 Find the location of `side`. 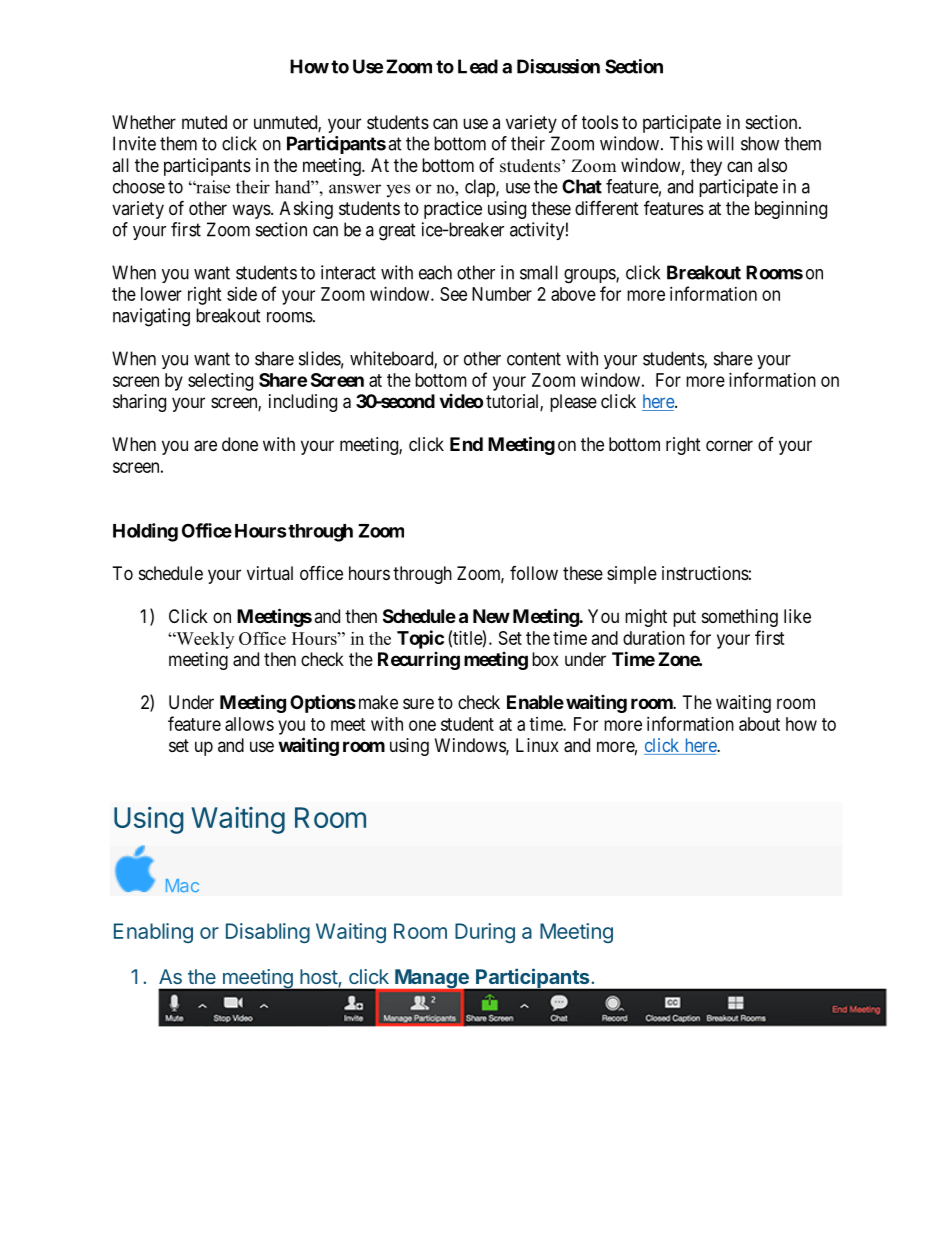

side is located at coordinates (242, 294).
